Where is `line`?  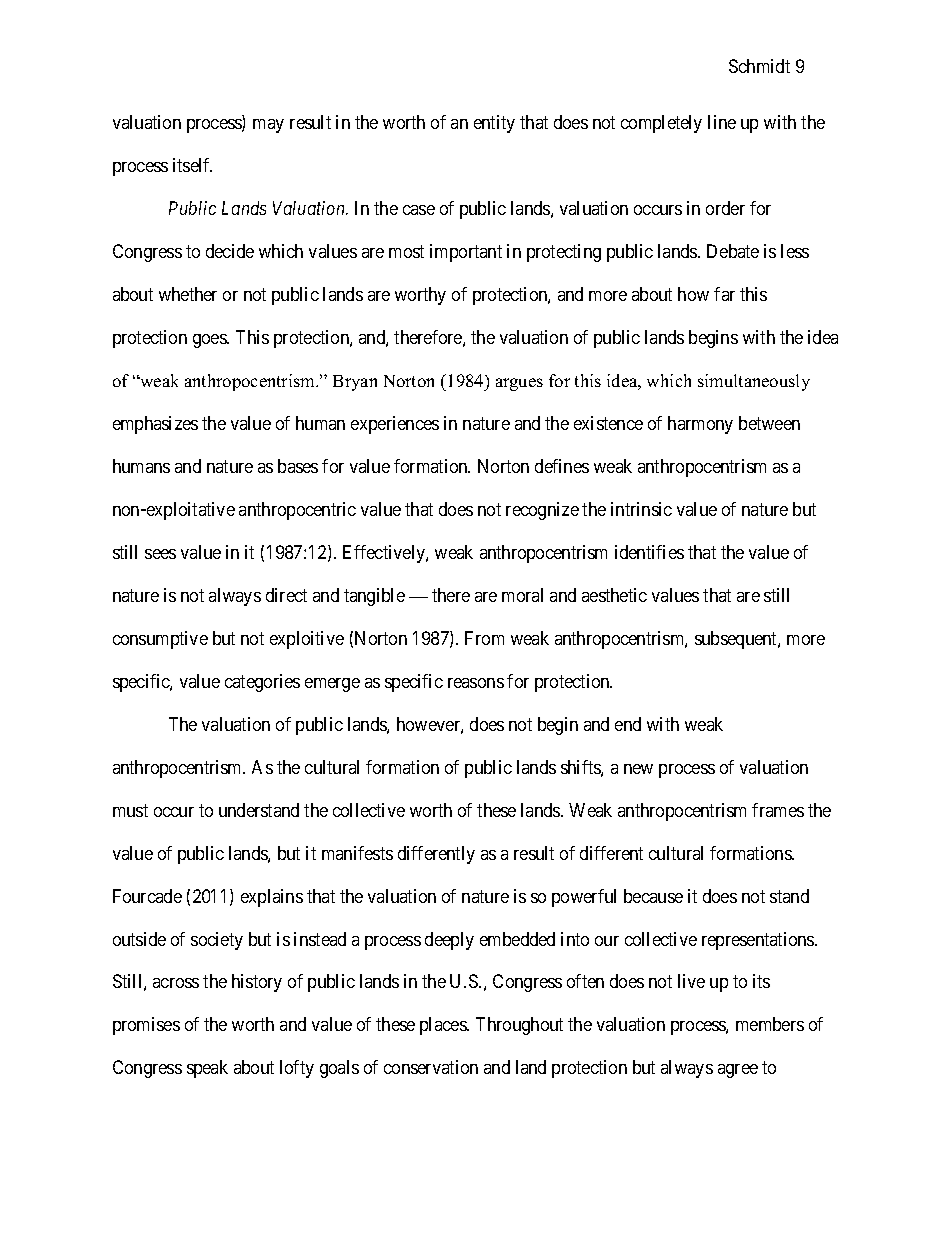 line is located at coordinates (722, 122).
